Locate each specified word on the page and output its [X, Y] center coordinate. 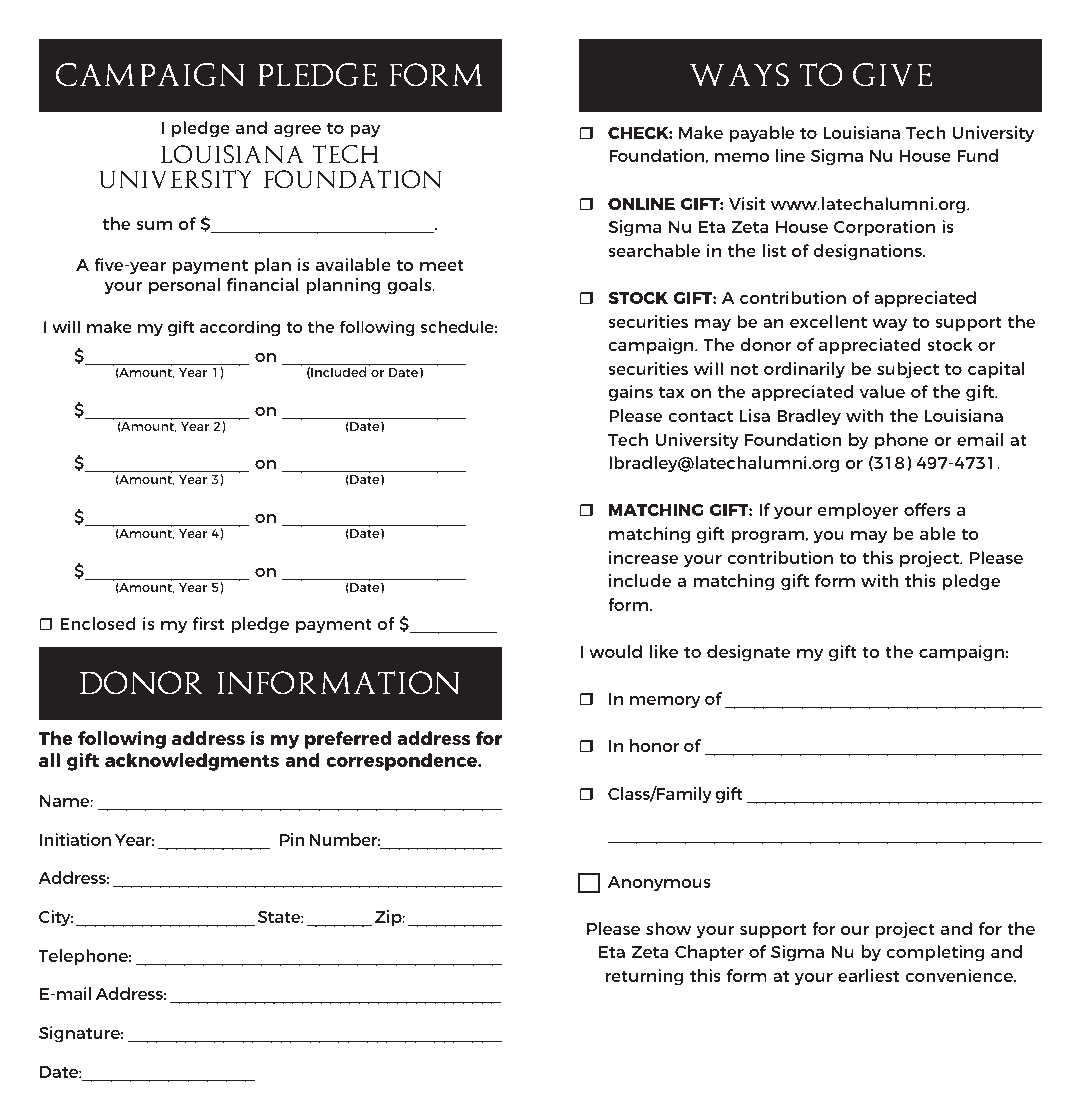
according [240, 328]
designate [748, 653]
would [615, 651]
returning [644, 977]
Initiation [75, 839]
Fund [977, 155]
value [882, 391]
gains [630, 393]
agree [297, 131]
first [208, 623]
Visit [747, 203]
